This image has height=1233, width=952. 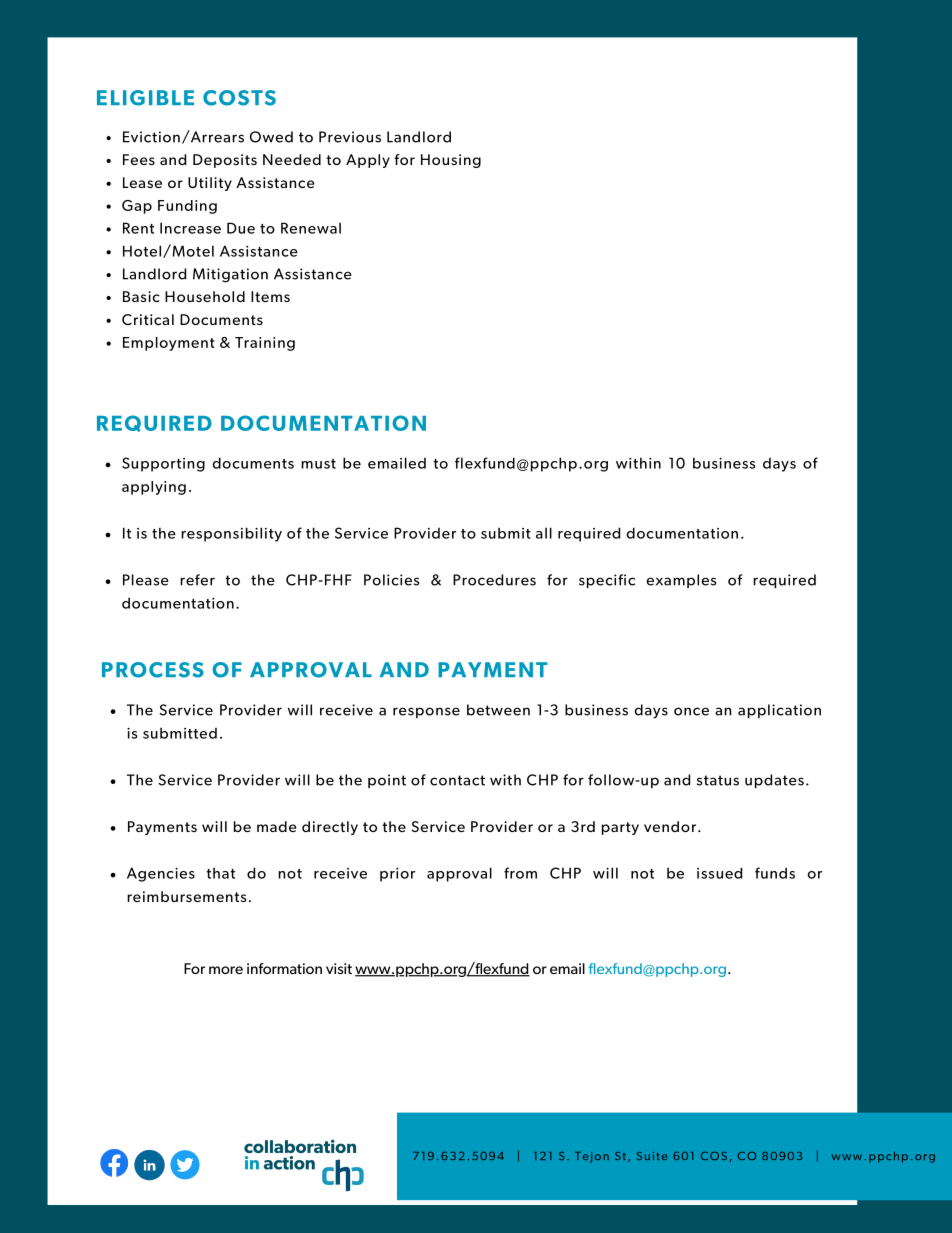 I want to click on issued, so click(x=719, y=873).
